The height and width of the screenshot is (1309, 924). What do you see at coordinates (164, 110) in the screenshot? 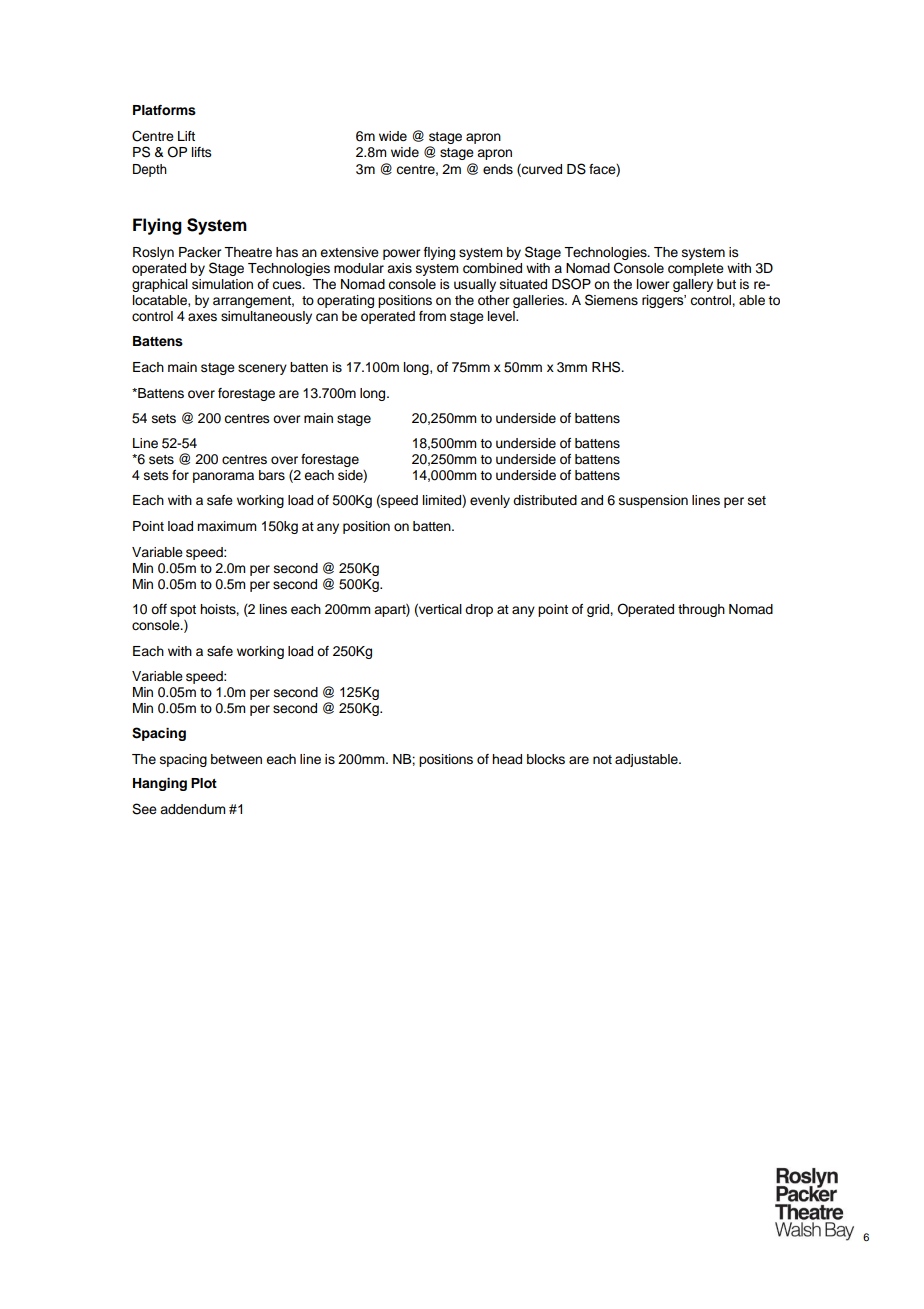
I see `Platforms` at bounding box center [164, 110].
